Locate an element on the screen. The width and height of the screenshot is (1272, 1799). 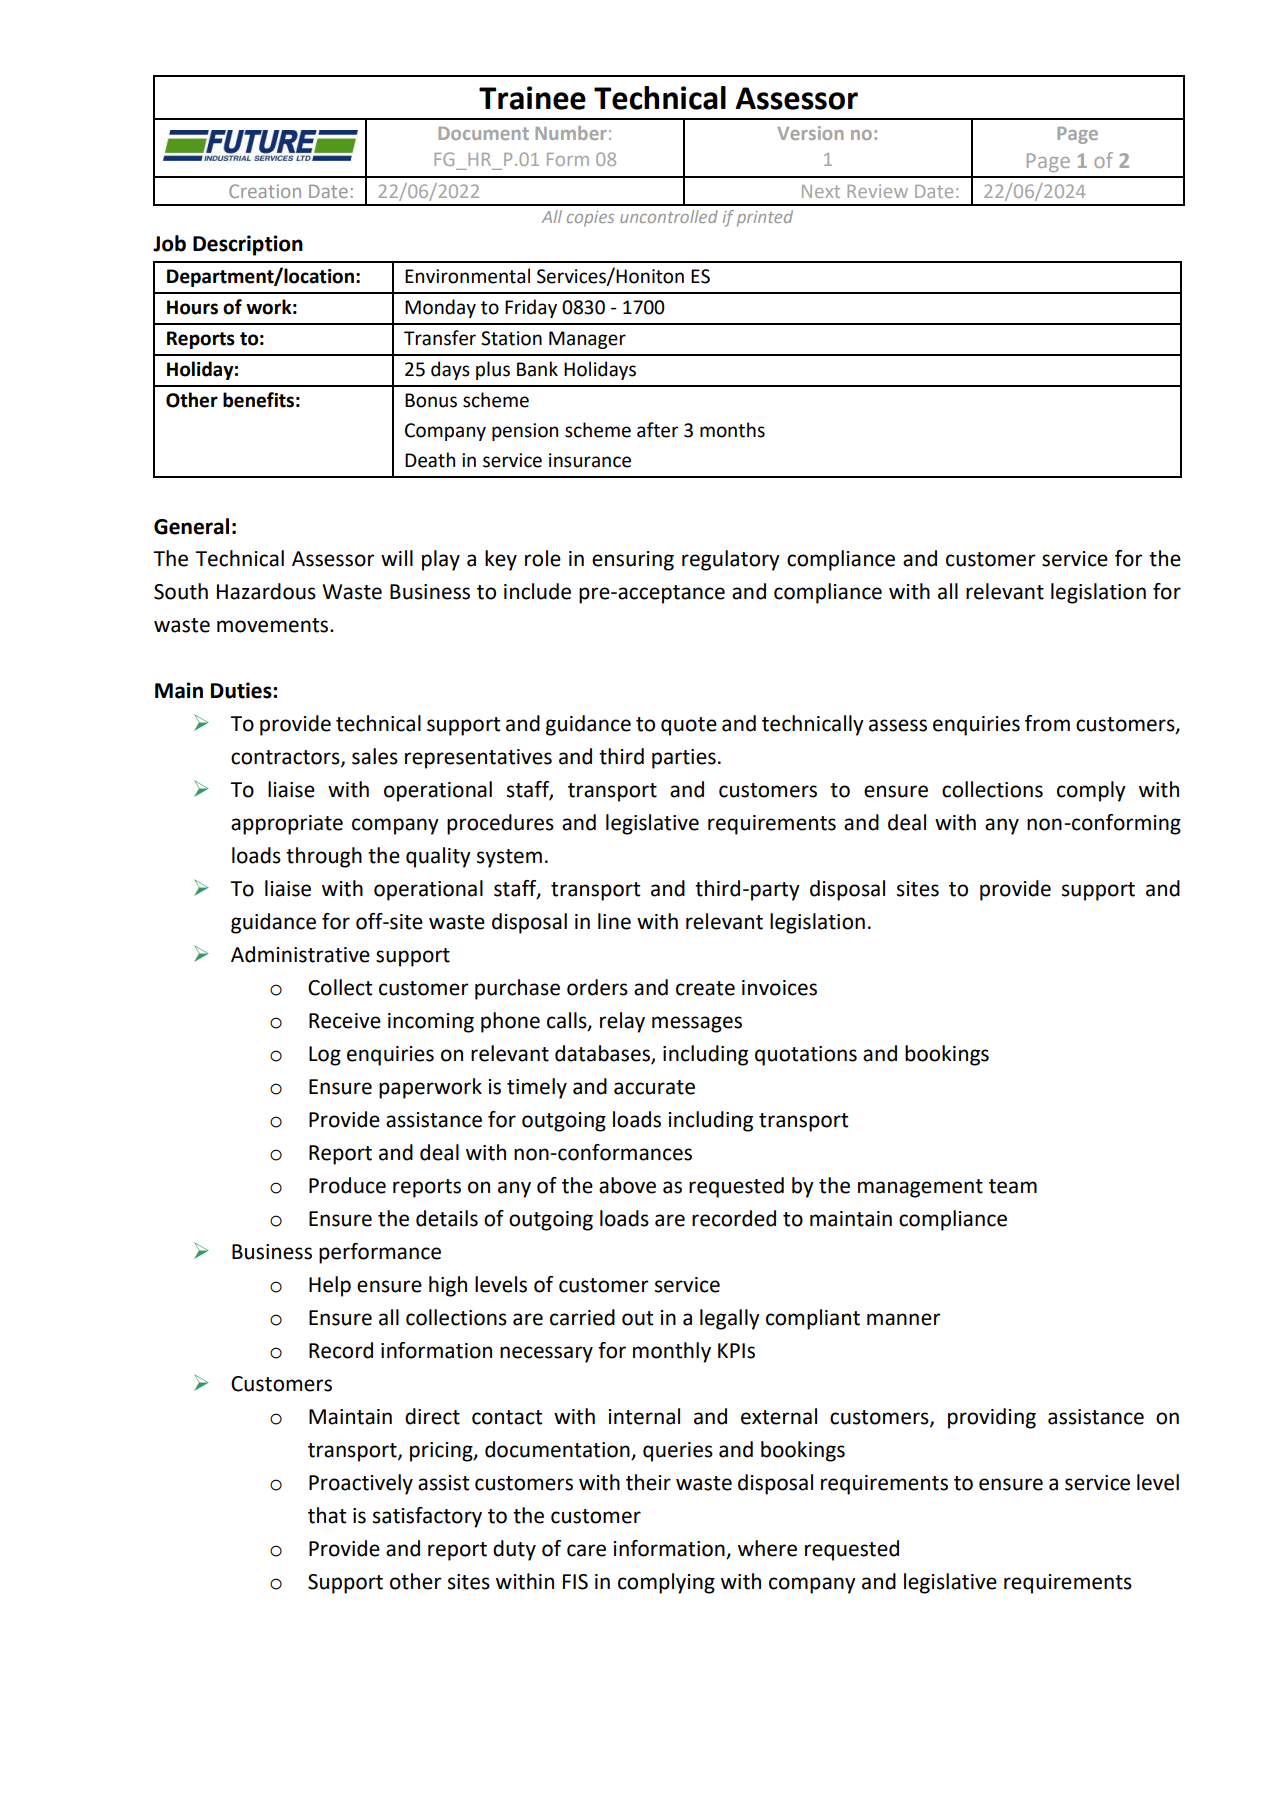
care is located at coordinates (586, 1550).
